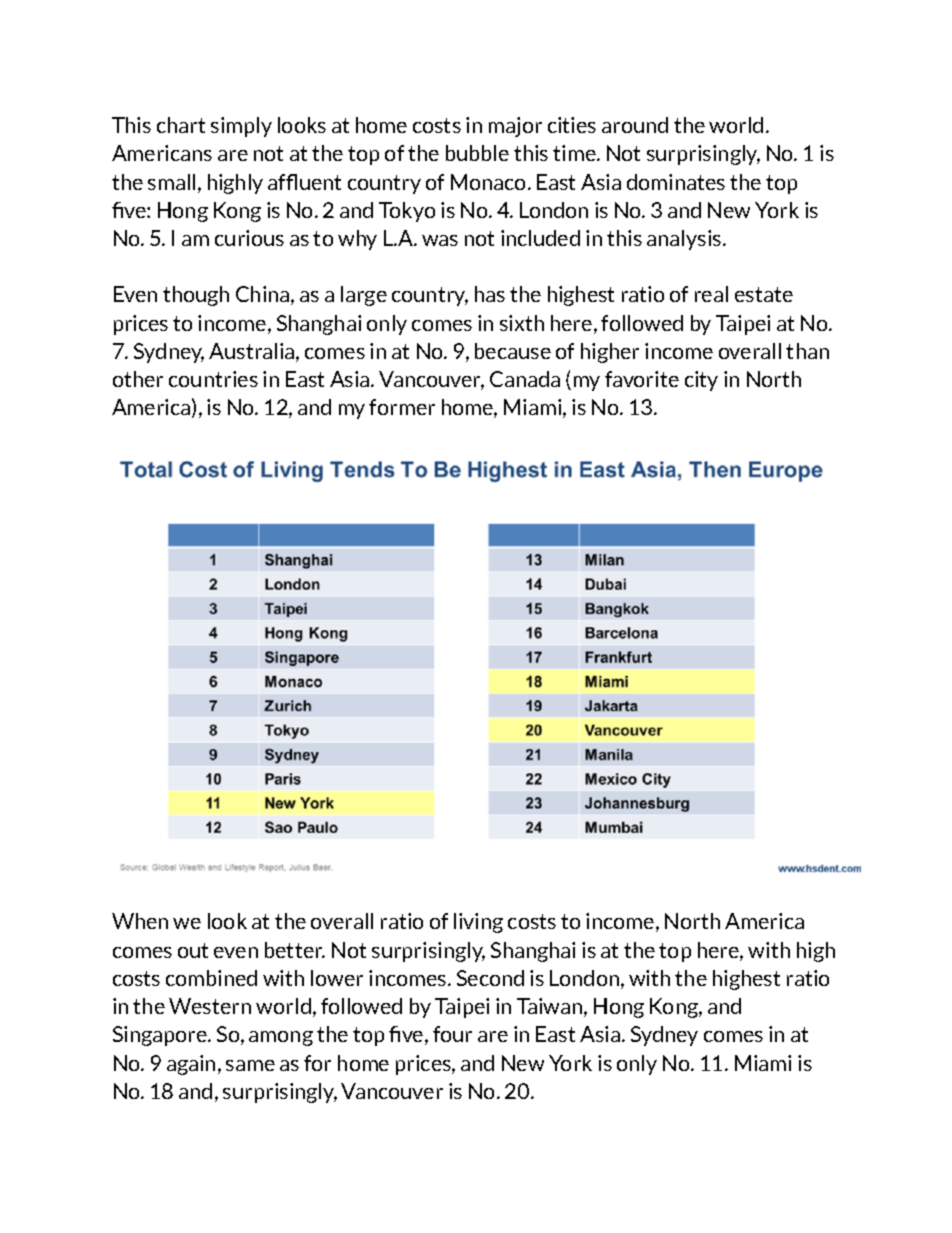  Describe the element at coordinates (213, 379) in the document. I see `countries` at that location.
